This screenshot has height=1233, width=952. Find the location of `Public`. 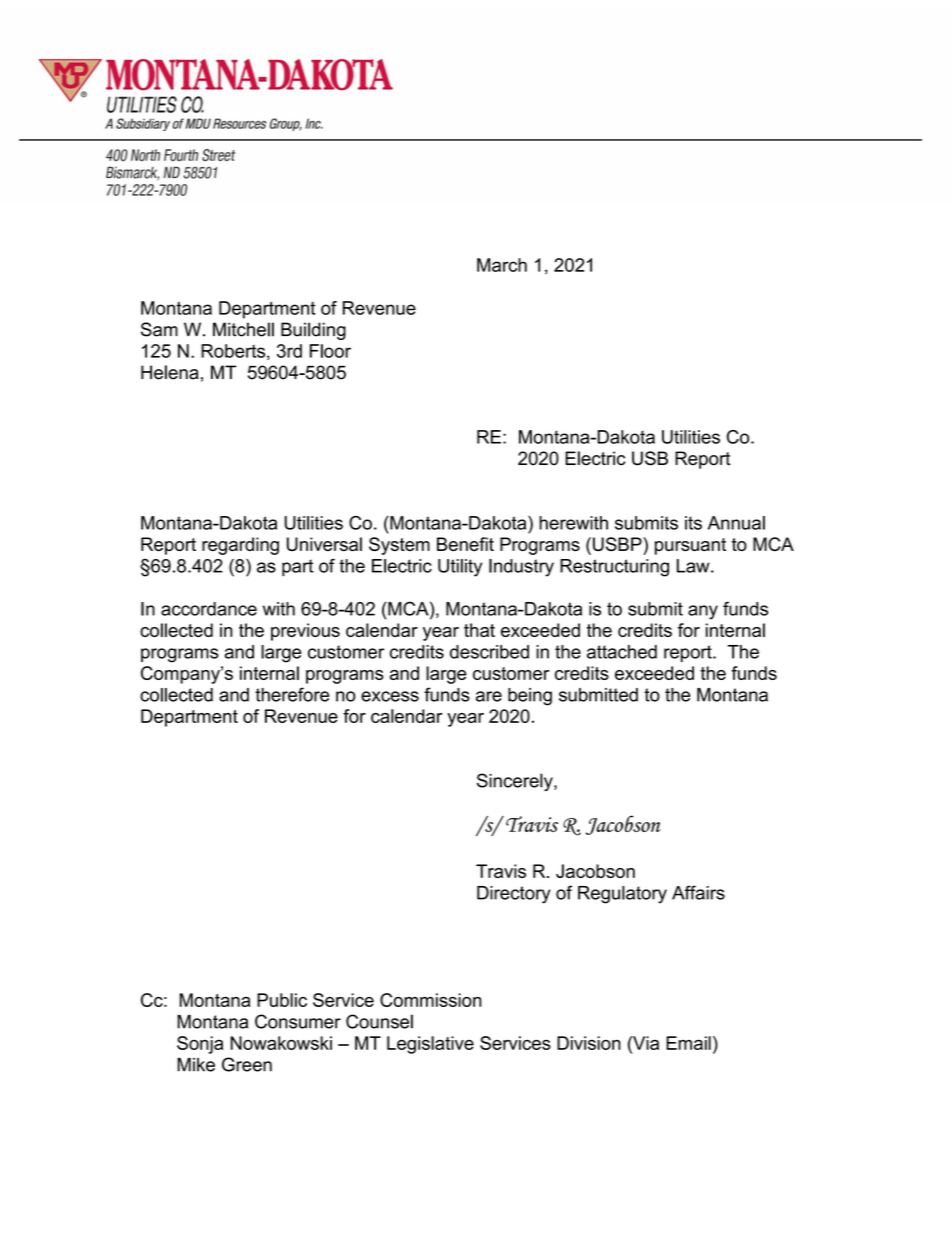

Public is located at coordinates (282, 1000).
